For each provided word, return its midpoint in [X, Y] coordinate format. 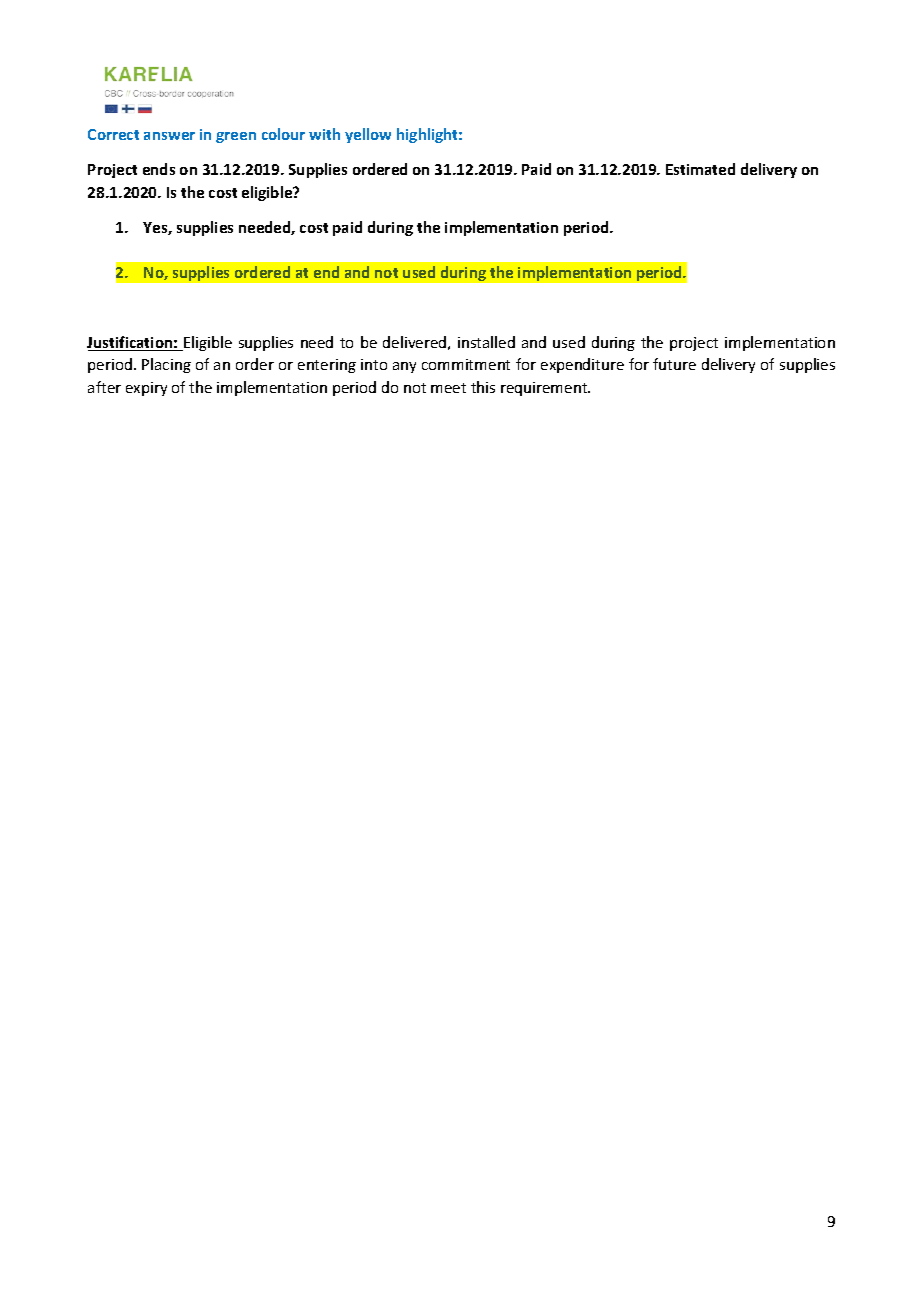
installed [486, 342]
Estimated [700, 169]
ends [159, 169]
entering [327, 366]
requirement [545, 389]
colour [283, 134]
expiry [146, 389]
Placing [166, 365]
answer [169, 136]
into [374, 364]
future [674, 364]
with [324, 134]
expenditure [582, 365]
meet [448, 388]
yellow [368, 135]
